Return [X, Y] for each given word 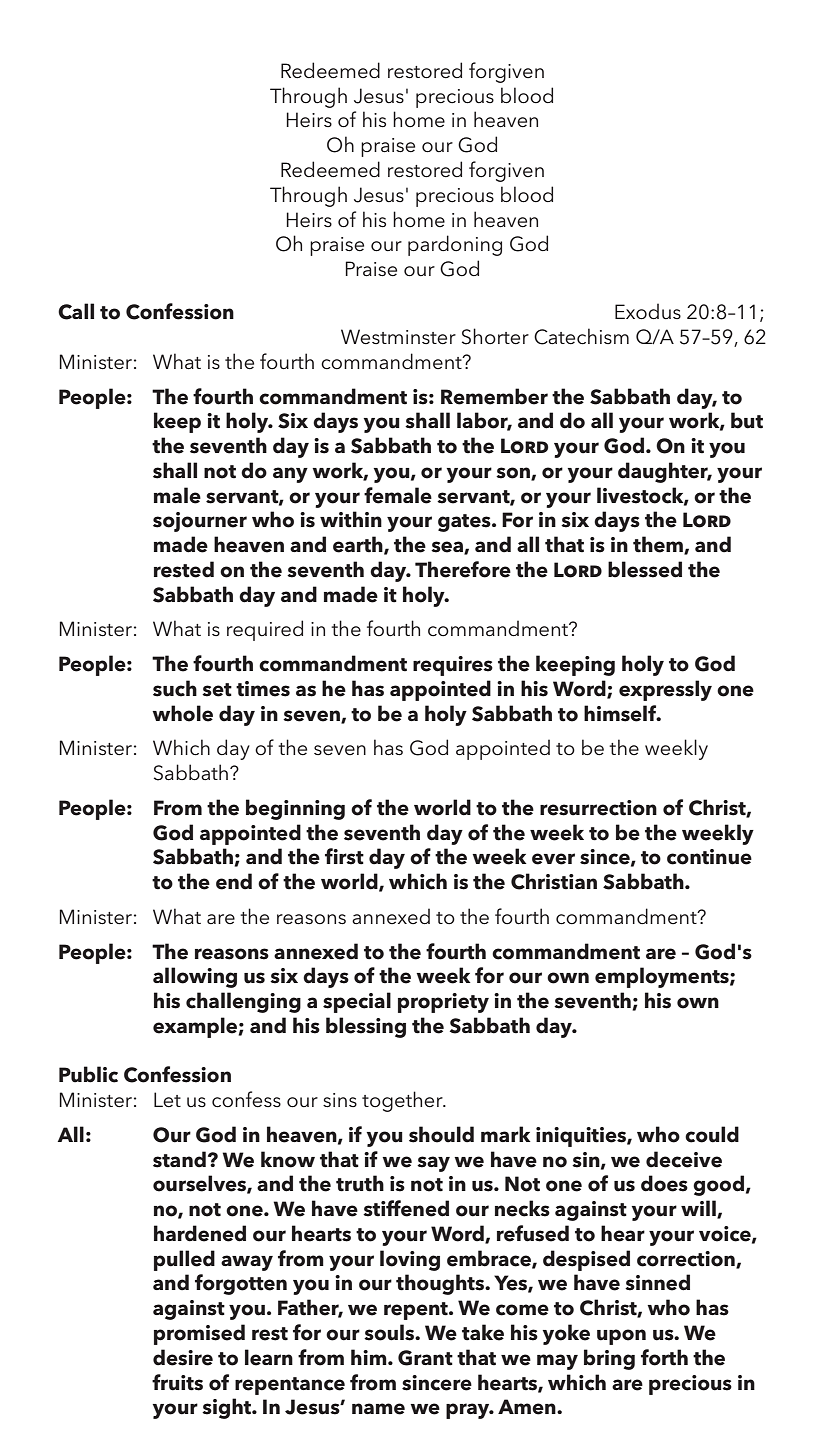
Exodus [648, 311]
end [234, 881]
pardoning [455, 245]
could [712, 1134]
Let [167, 1100]
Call [76, 311]
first [344, 856]
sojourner [200, 522]
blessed [645, 569]
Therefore [463, 569]
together [403, 1101]
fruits [177, 1382]
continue [709, 857]
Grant [425, 1358]
